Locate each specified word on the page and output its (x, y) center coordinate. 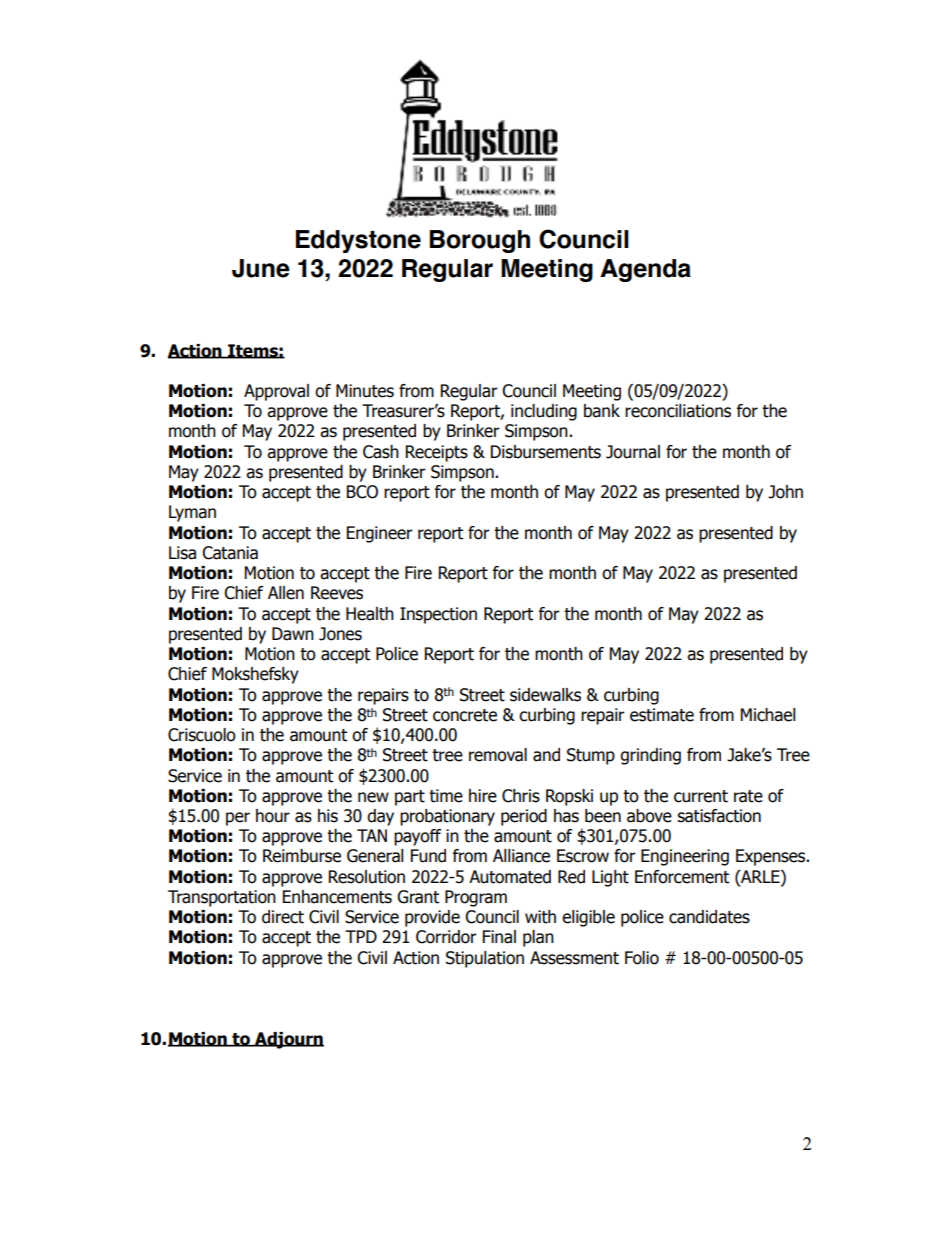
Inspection (438, 615)
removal (498, 755)
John (785, 492)
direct (283, 917)
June (261, 268)
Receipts (437, 453)
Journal (633, 452)
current (701, 796)
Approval (276, 392)
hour (273, 816)
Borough (480, 241)
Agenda (645, 270)
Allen (286, 593)
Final (499, 937)
